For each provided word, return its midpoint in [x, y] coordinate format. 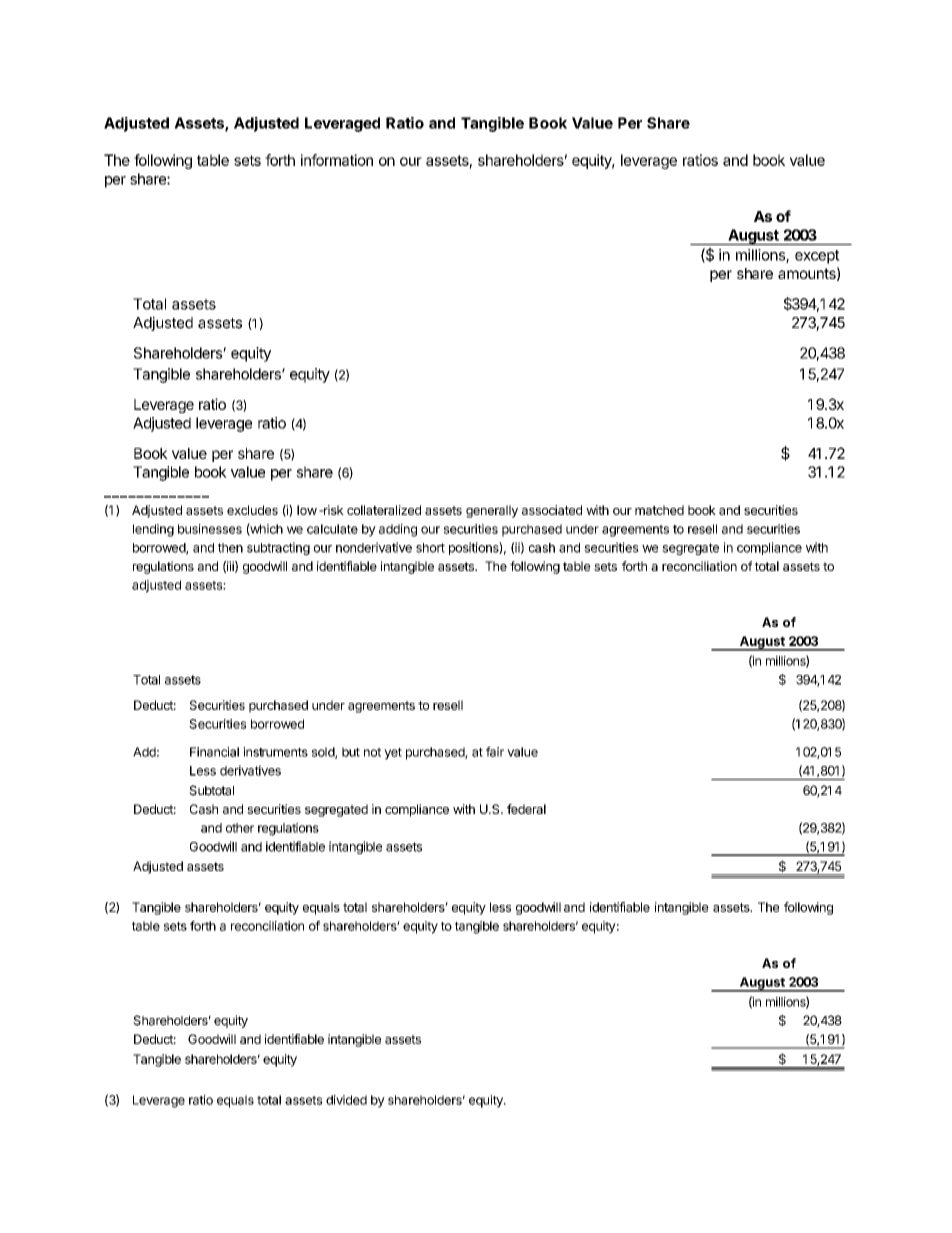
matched [659, 510]
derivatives [250, 770]
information [337, 160]
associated [552, 510]
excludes [252, 510]
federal [526, 809]
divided [346, 1100]
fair [495, 752]
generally [492, 511]
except [817, 257]
